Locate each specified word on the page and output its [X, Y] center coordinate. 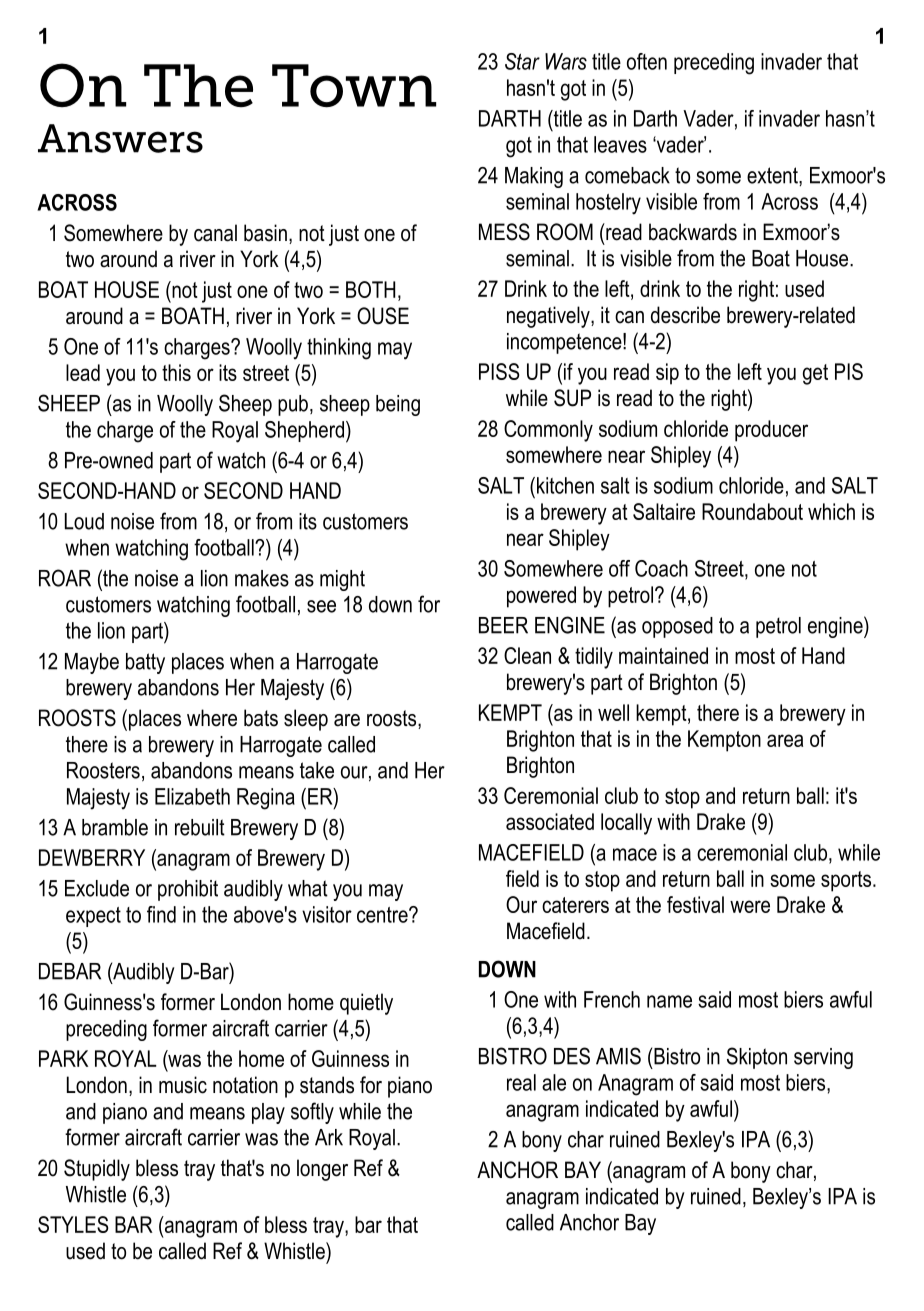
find [161, 914]
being [398, 405]
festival [695, 904]
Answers [120, 138]
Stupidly [97, 1170]
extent [773, 175]
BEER [503, 625]
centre [383, 915]
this [176, 372]
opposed [677, 627]
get [815, 374]
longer [322, 1170]
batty [145, 663]
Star [522, 61]
